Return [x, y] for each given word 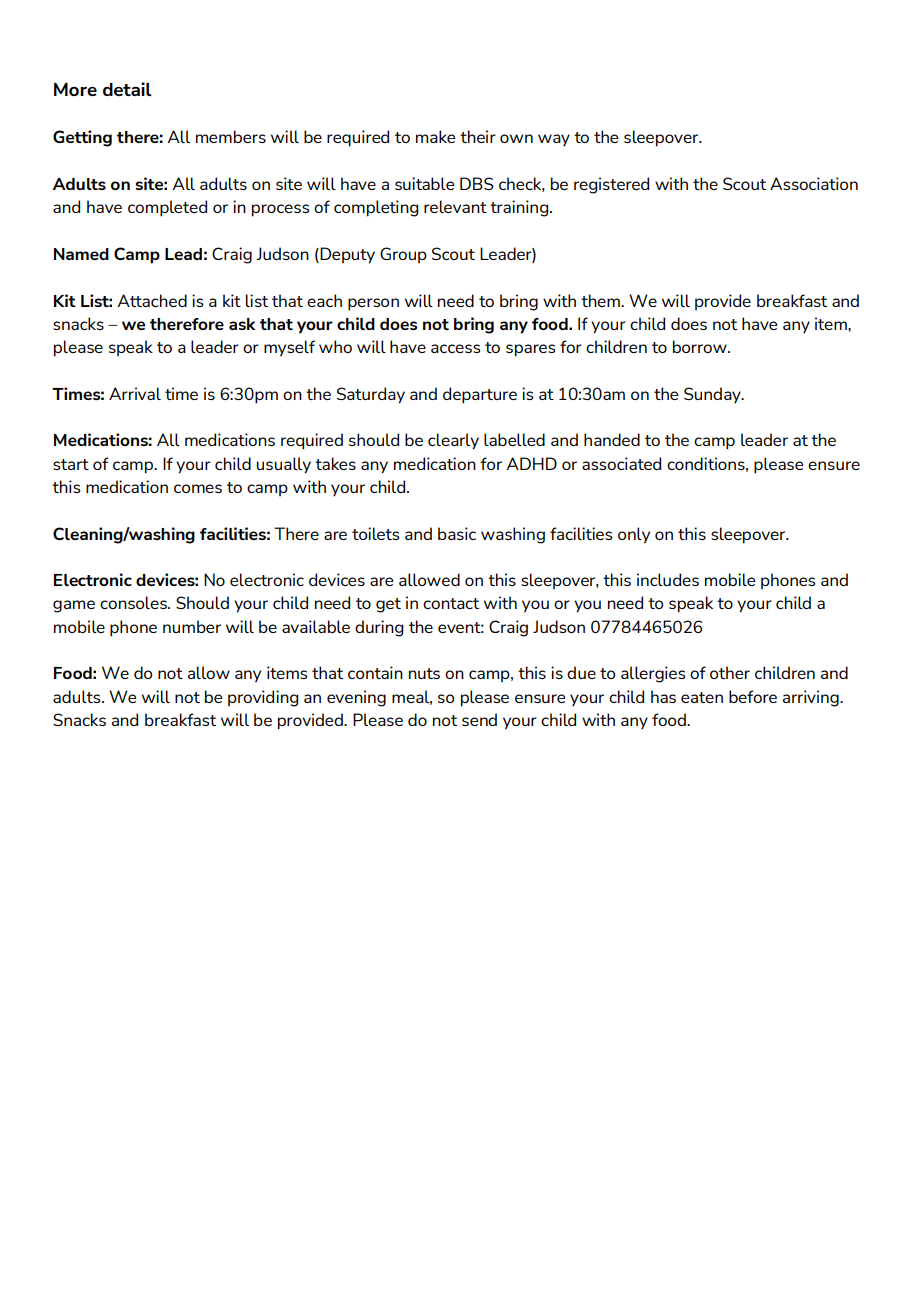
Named [81, 254]
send [479, 719]
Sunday [713, 395]
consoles [134, 602]
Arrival [135, 393]
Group [403, 255]
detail [127, 89]
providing [263, 698]
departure [480, 395]
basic [457, 533]
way [554, 140]
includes [668, 579]
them [601, 300]
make [435, 136]
